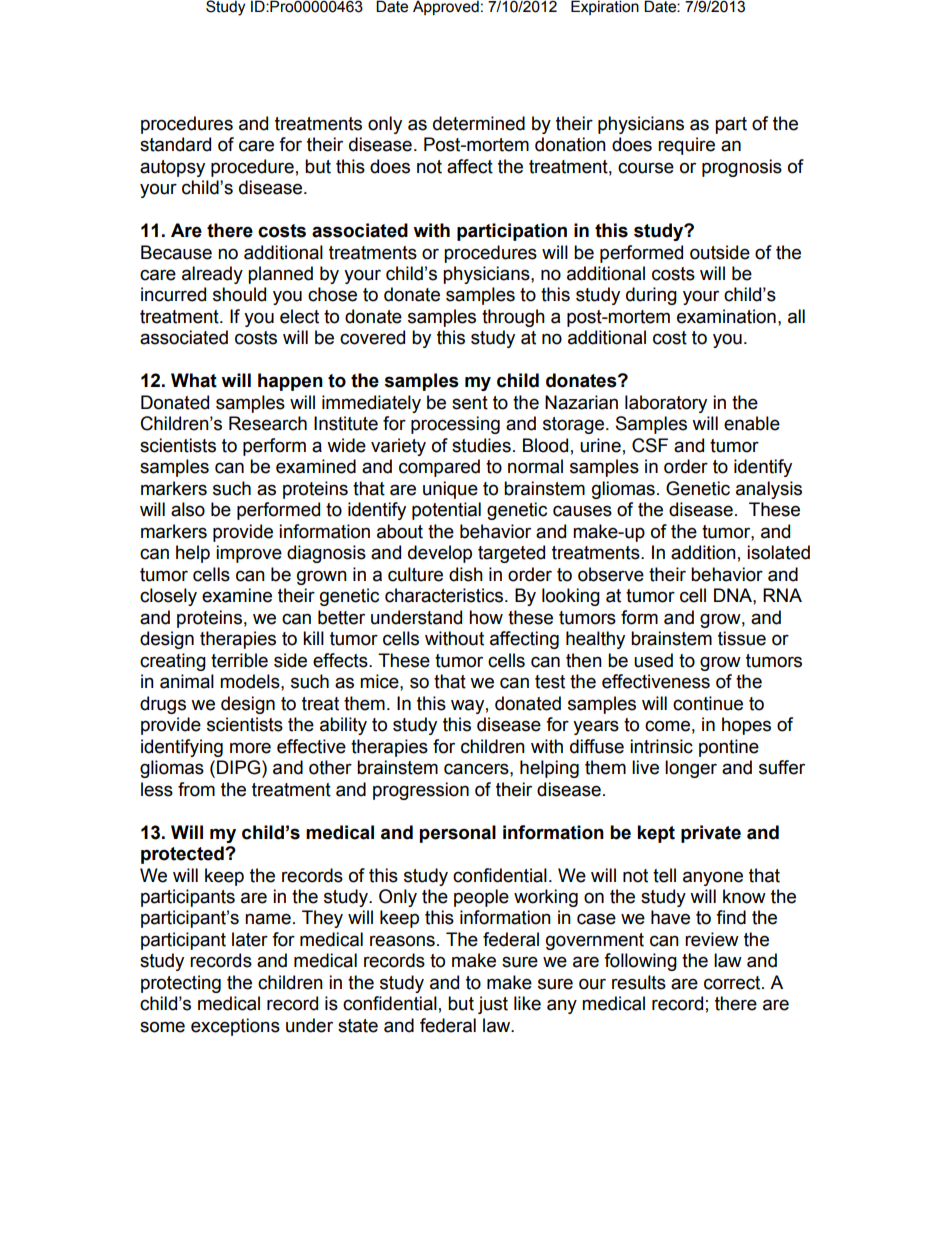 This document has height=1233, width=952. What do you see at coordinates (726, 316) in the document?
I see `examination` at bounding box center [726, 316].
